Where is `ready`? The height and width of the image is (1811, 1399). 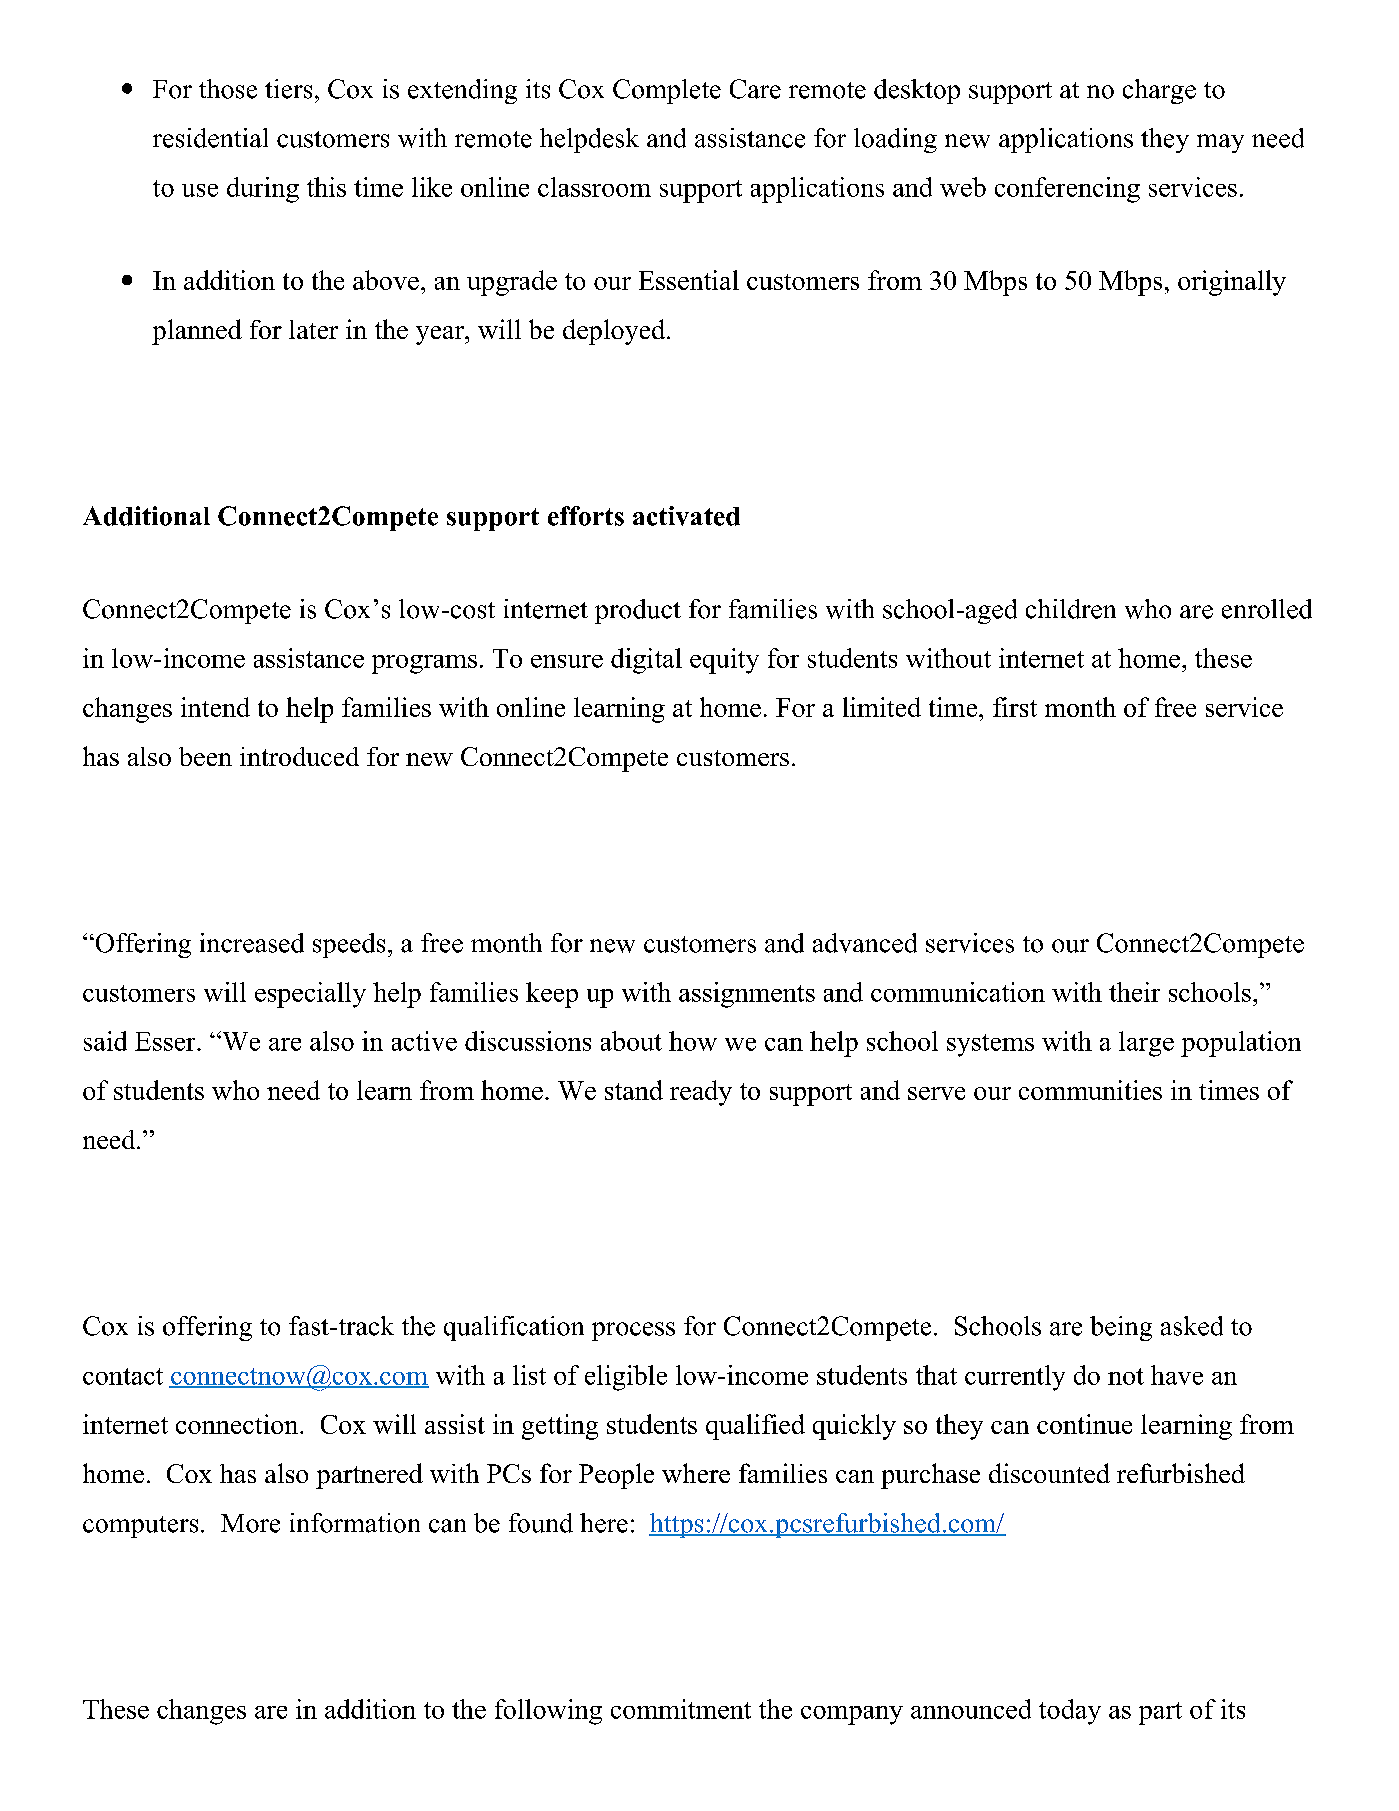 ready is located at coordinates (701, 1093).
